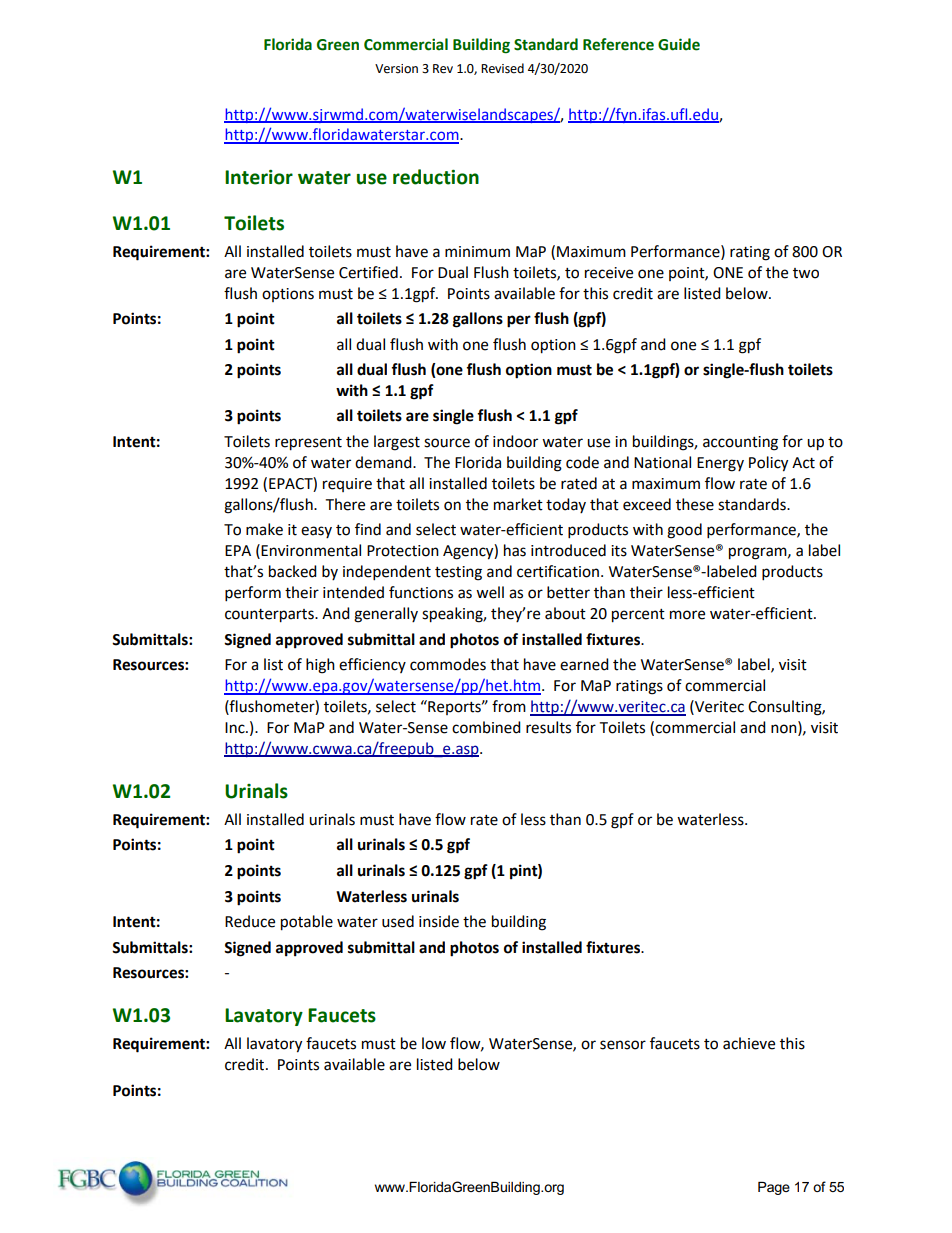 The width and height of the screenshot is (952, 1233). Describe the element at coordinates (548, 727) in the screenshot. I see `results` at that location.
